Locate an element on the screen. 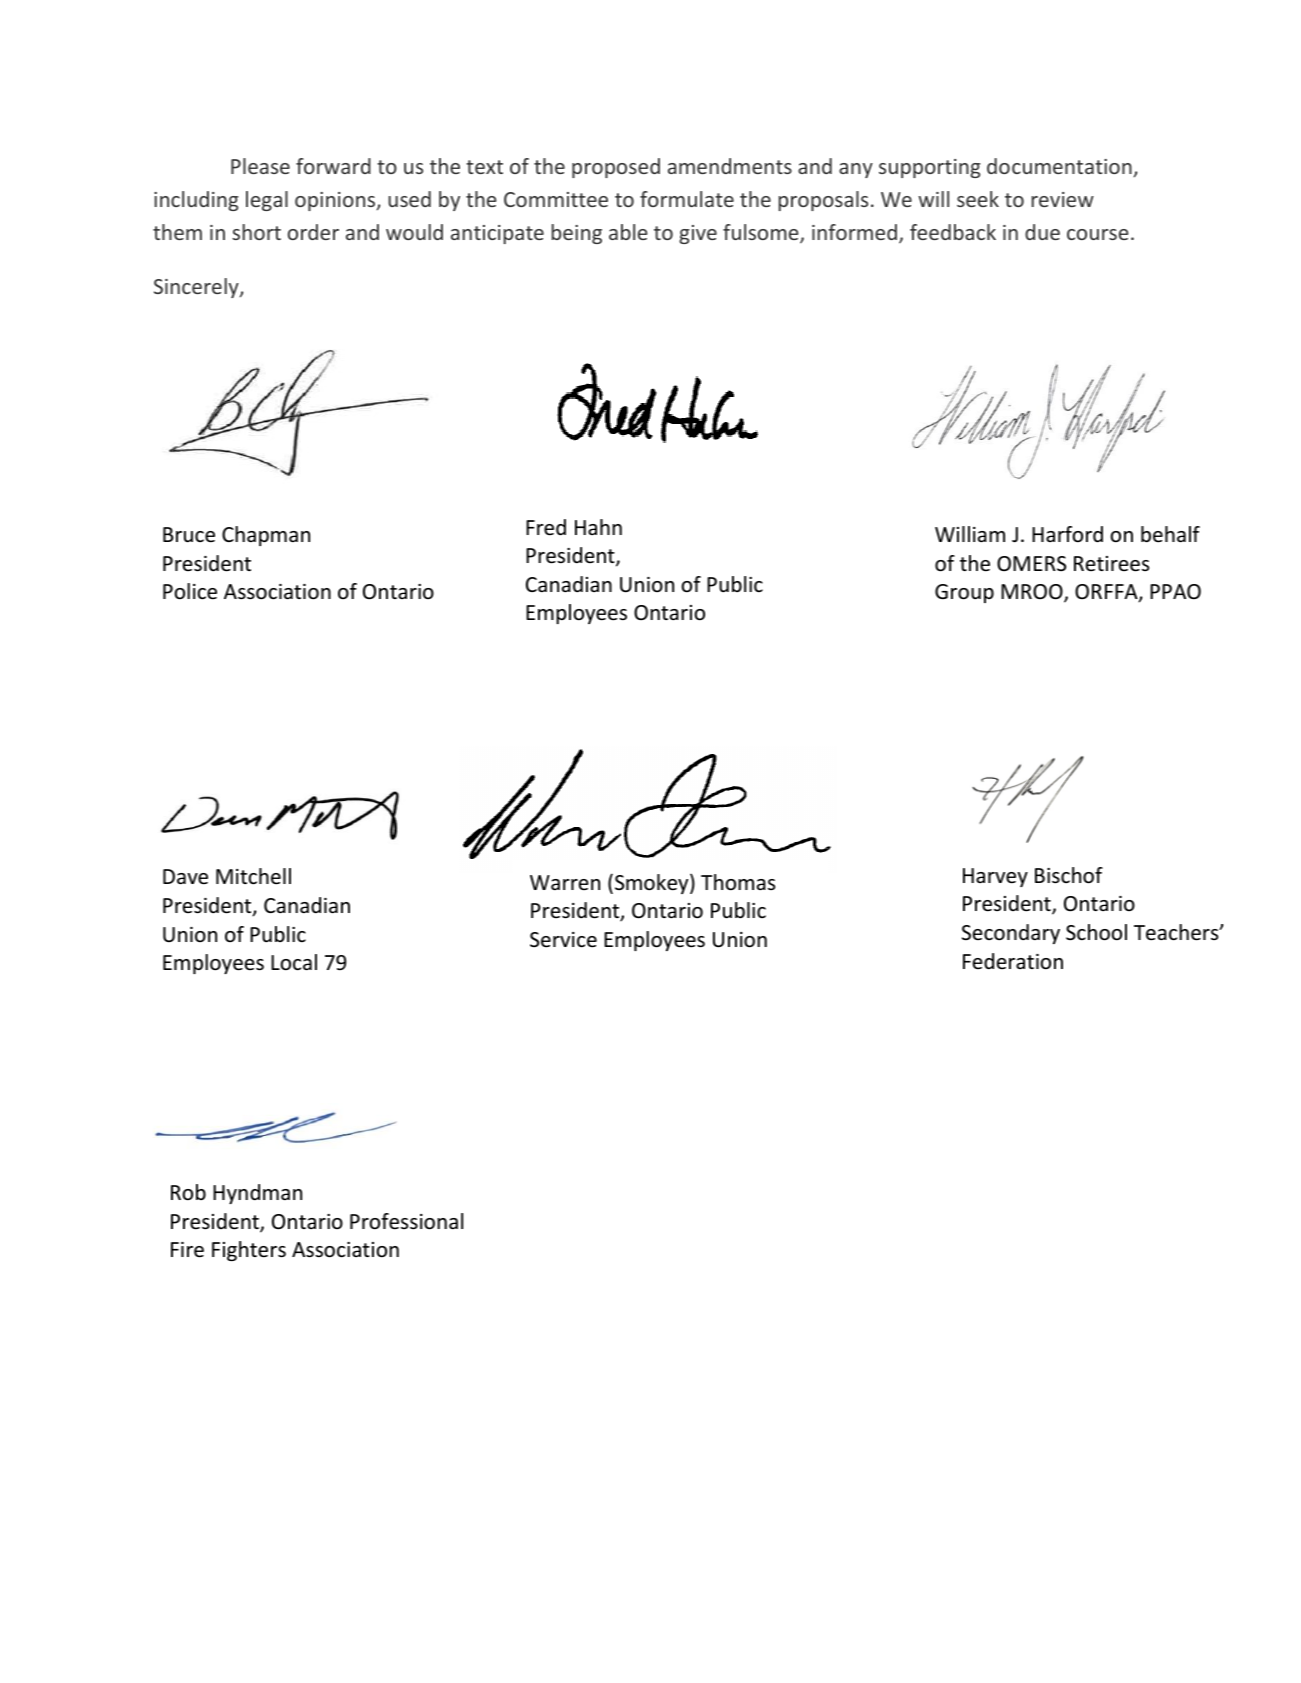 The image size is (1301, 1683). Mitchell is located at coordinates (253, 876).
